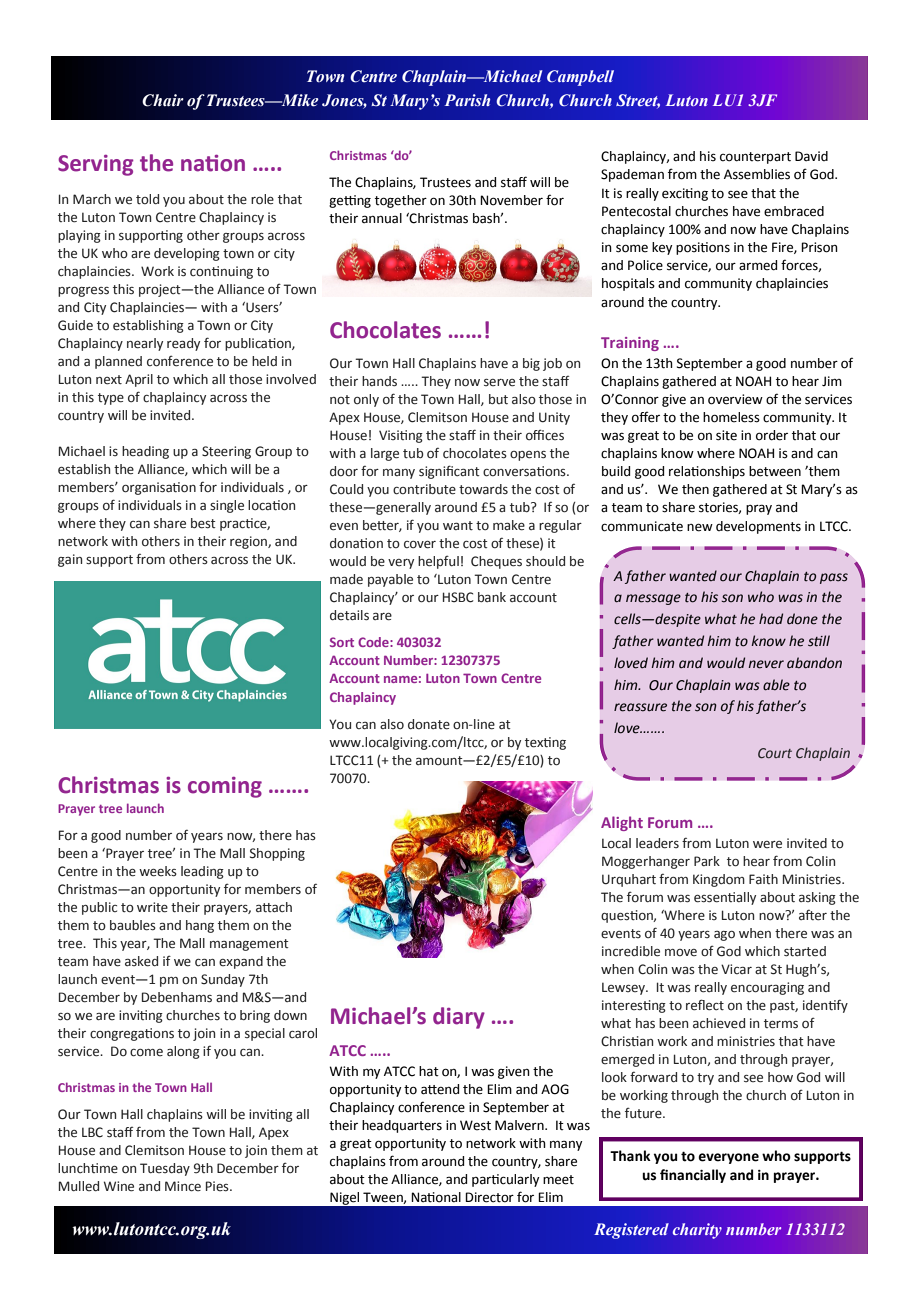  I want to click on HSBC, so click(458, 597).
